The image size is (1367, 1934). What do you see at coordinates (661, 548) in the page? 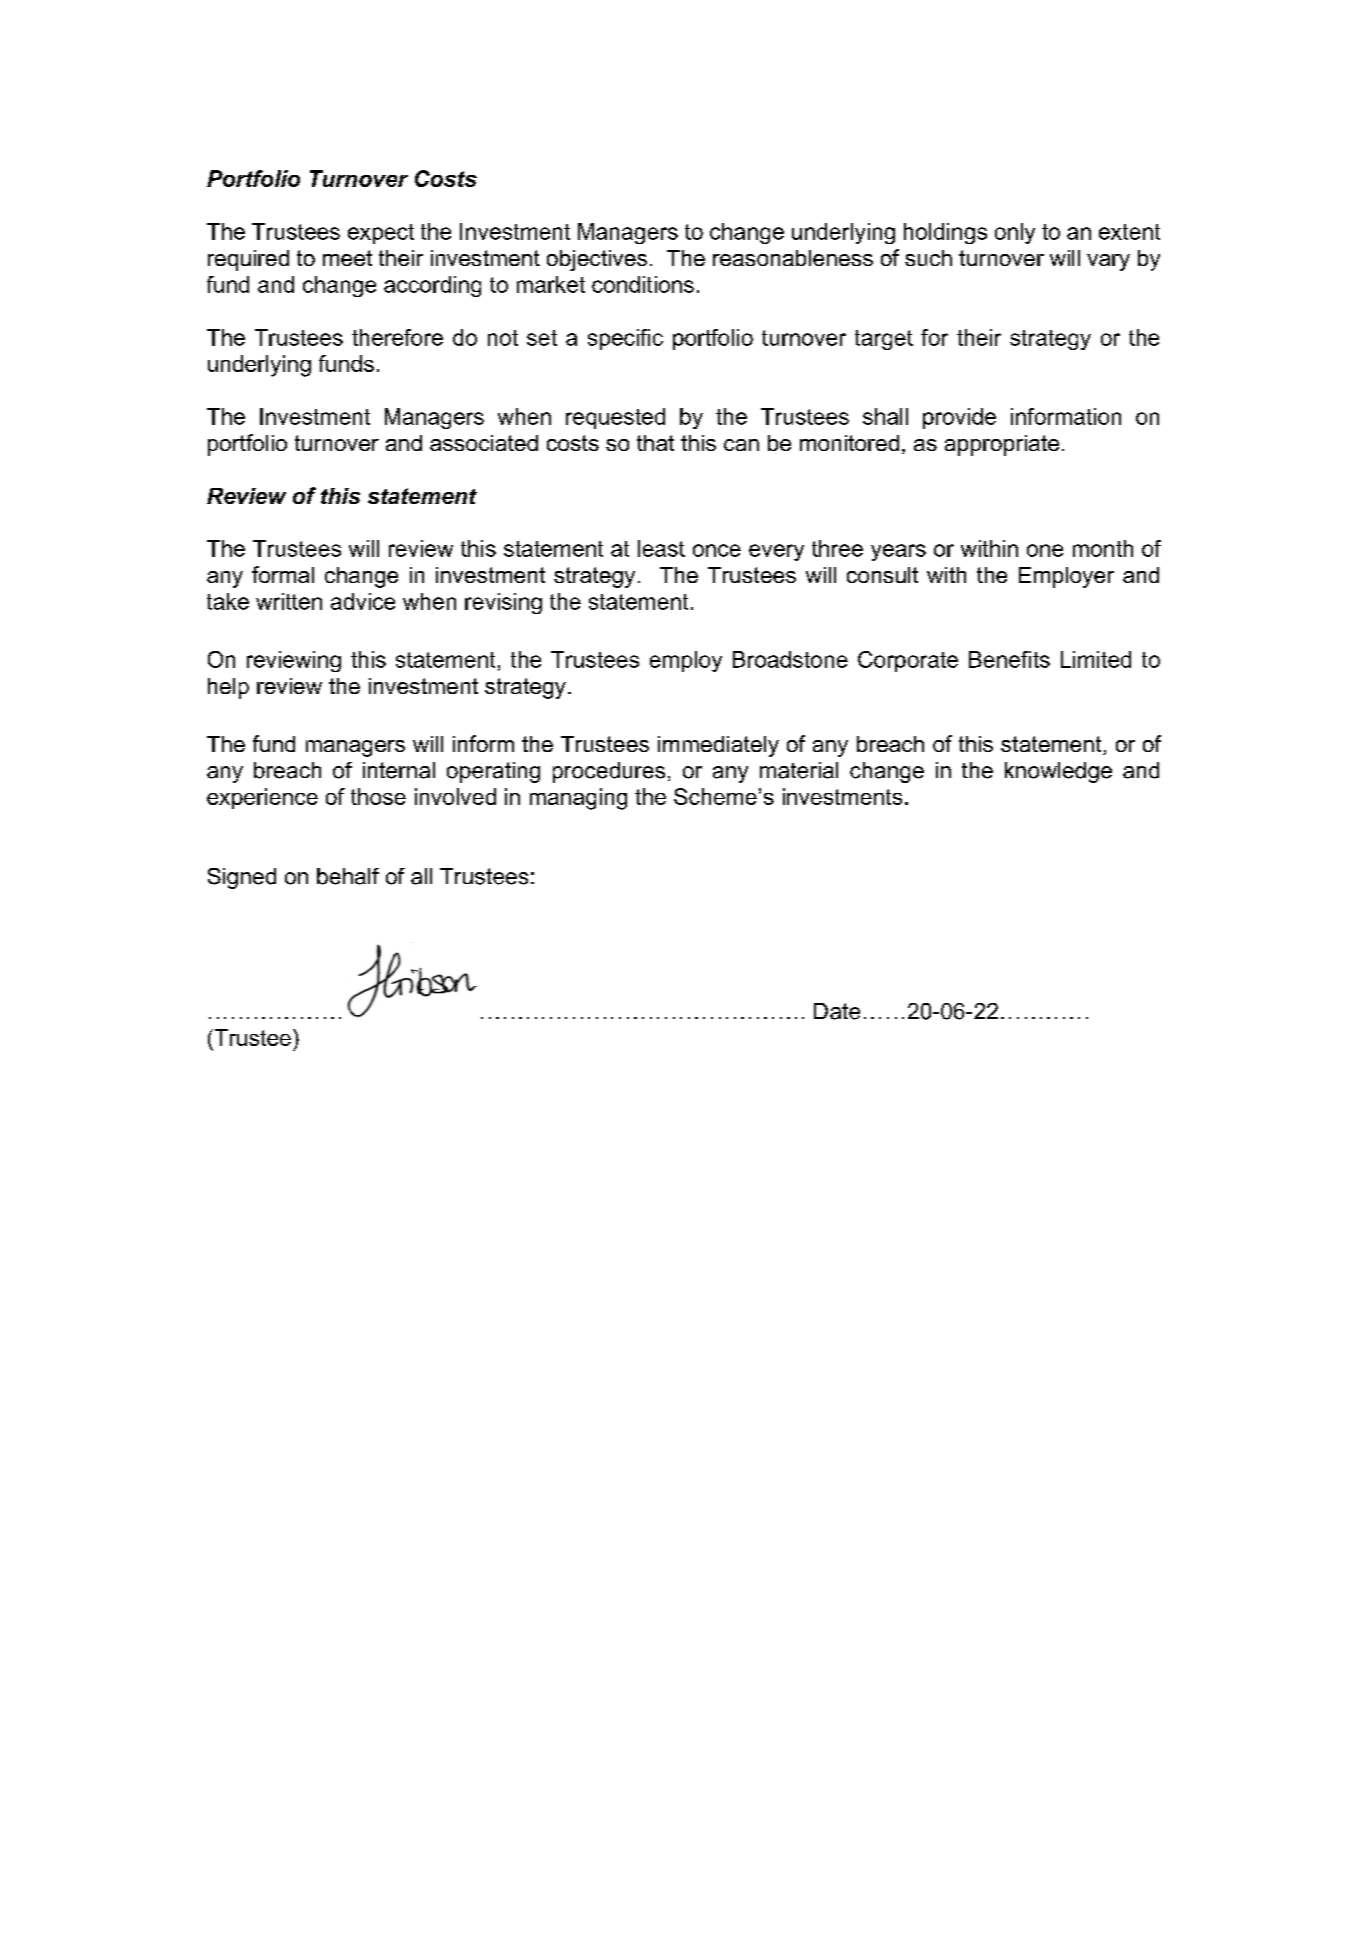
I see `least` at bounding box center [661, 548].
